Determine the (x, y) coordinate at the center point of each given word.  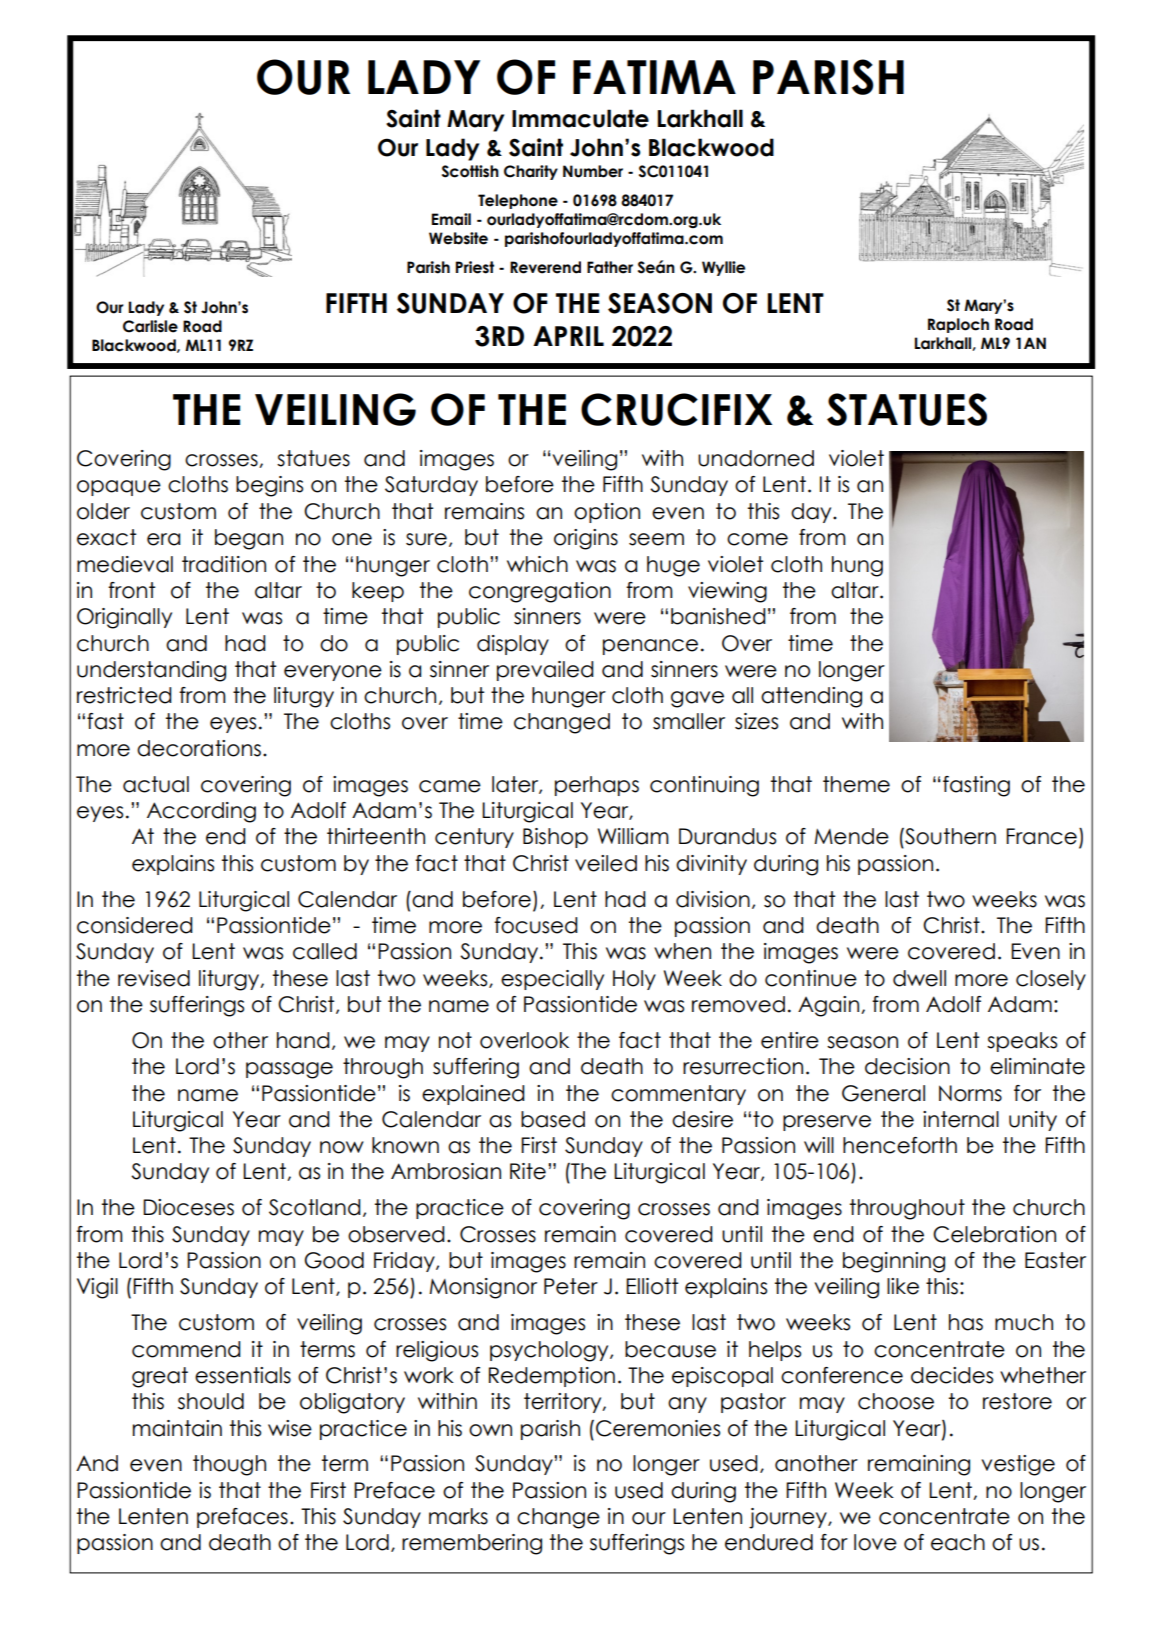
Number (593, 171)
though (229, 1465)
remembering (472, 1544)
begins (269, 486)
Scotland (315, 1207)
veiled (606, 863)
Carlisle (150, 326)
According (201, 812)
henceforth (900, 1145)
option (607, 513)
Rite (528, 1171)
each (958, 1542)
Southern (949, 836)
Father (610, 267)
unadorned (756, 458)
